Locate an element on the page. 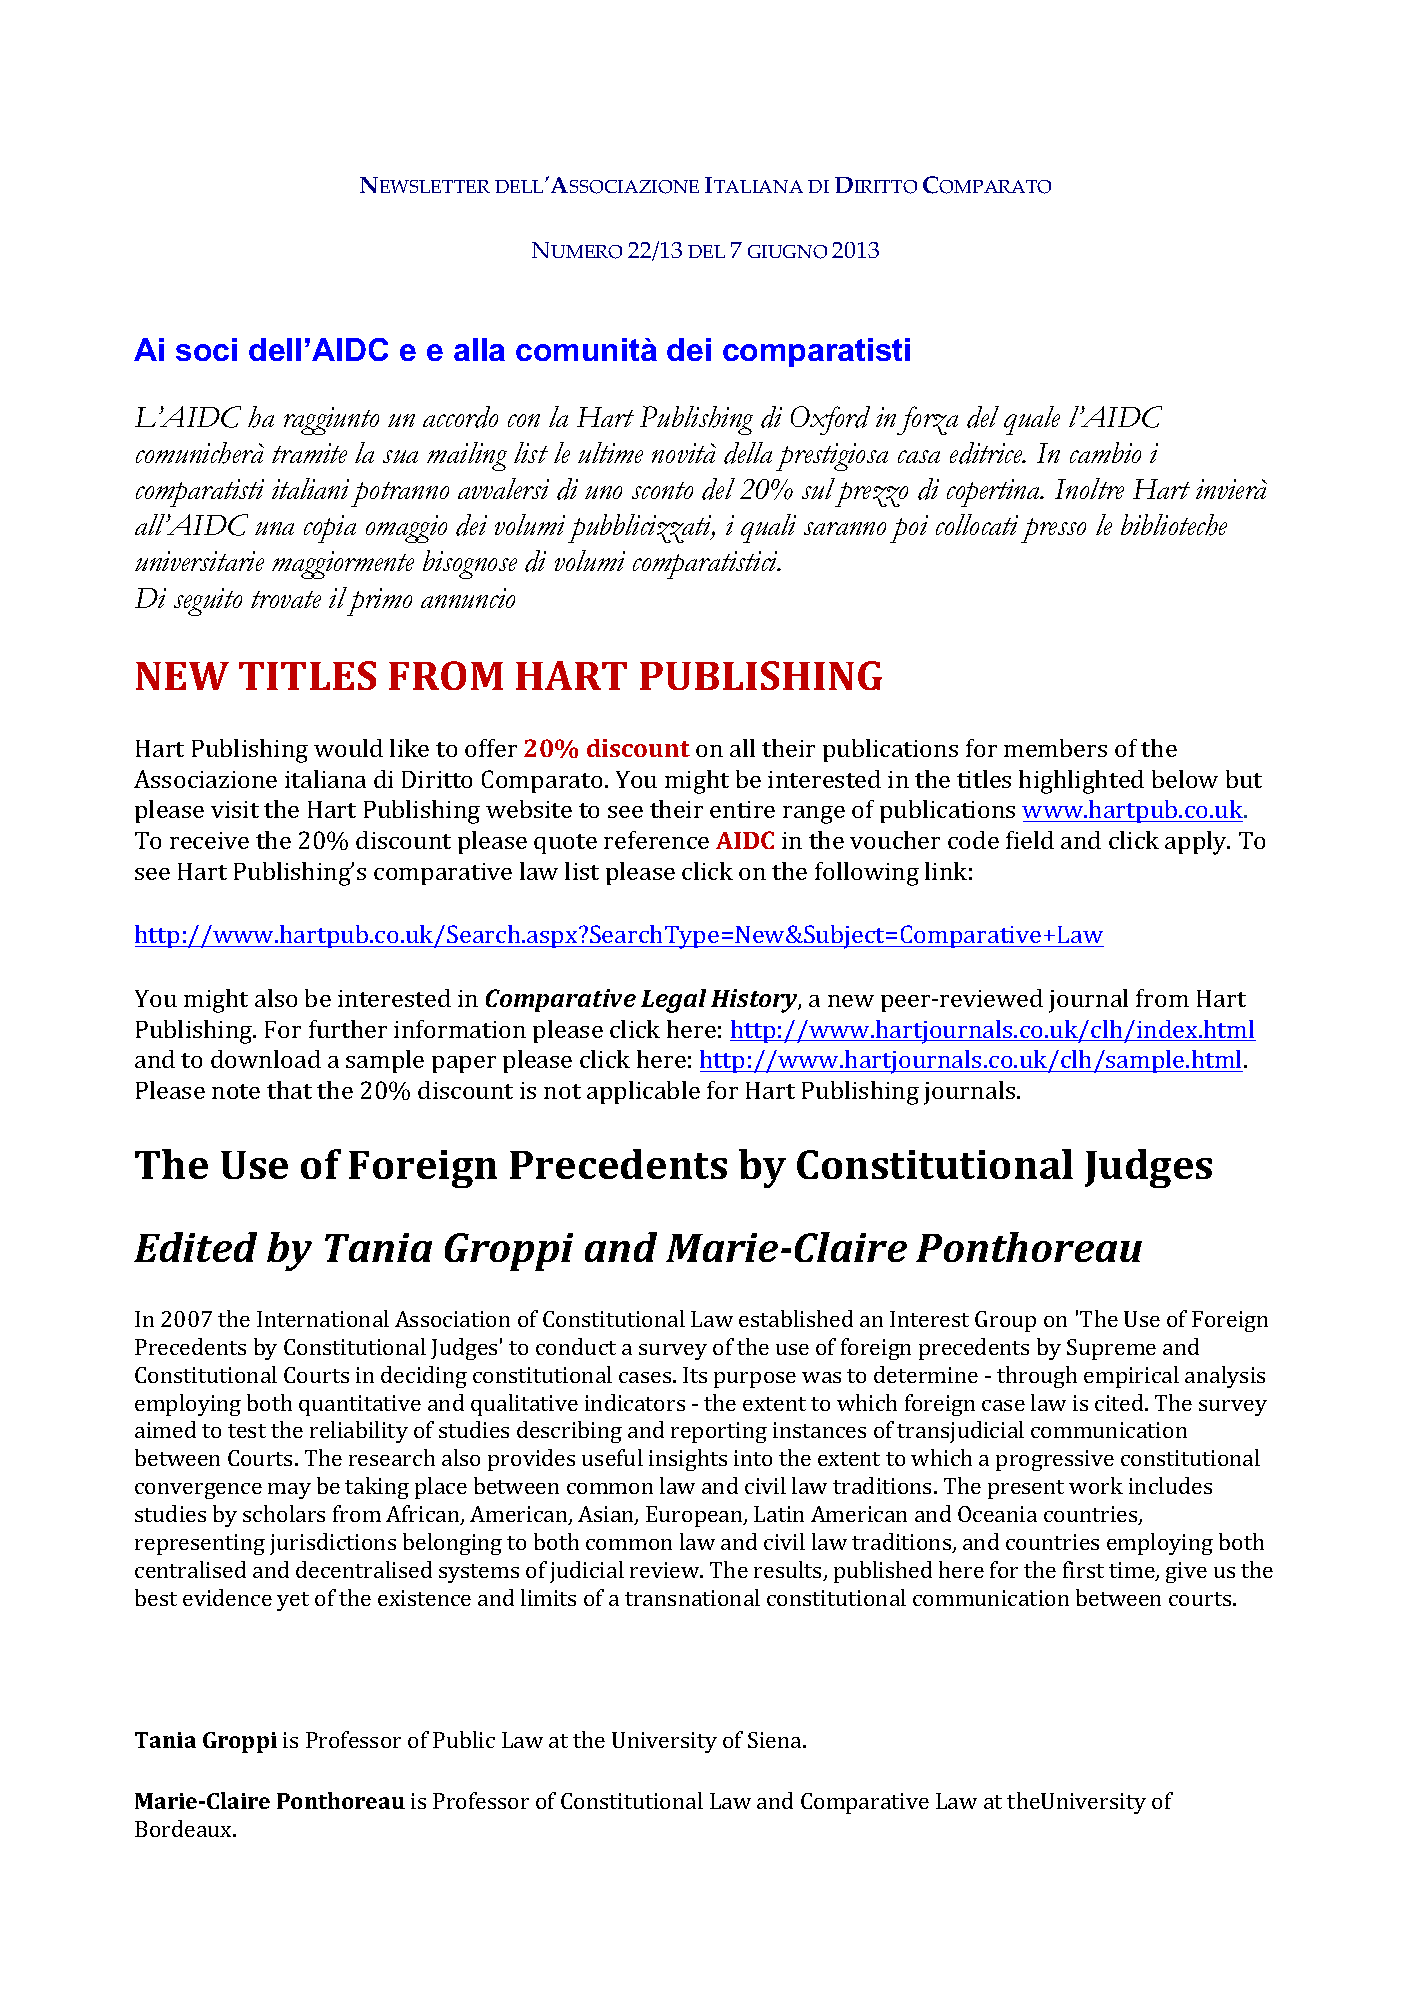 This document has width=1412, height=1998. applicable is located at coordinates (643, 1092).
